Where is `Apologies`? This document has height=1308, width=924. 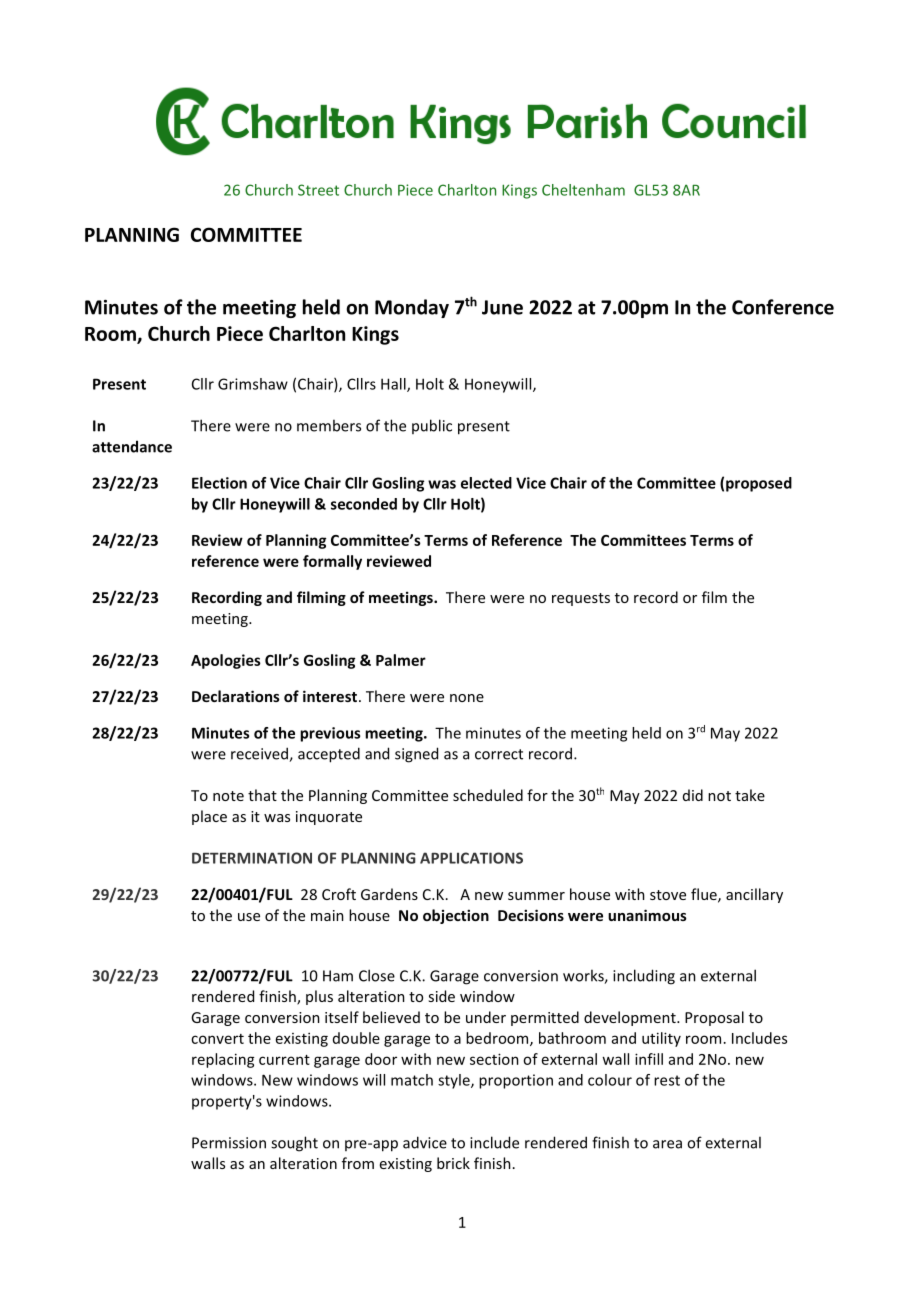
Apologies is located at coordinates (226, 661).
